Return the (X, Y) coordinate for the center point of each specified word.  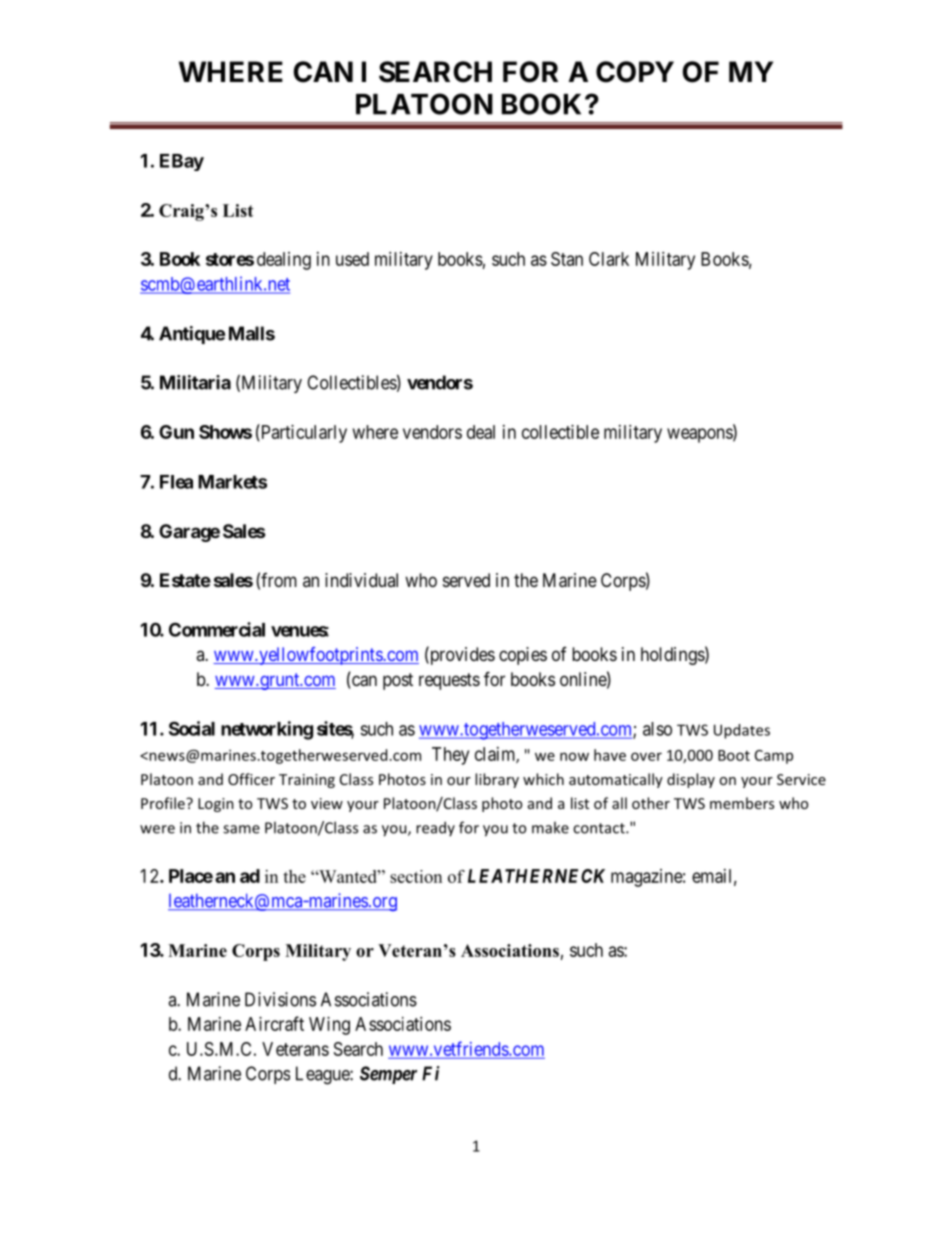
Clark (609, 259)
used (352, 259)
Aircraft (274, 1023)
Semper (388, 1075)
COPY (635, 72)
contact (600, 828)
